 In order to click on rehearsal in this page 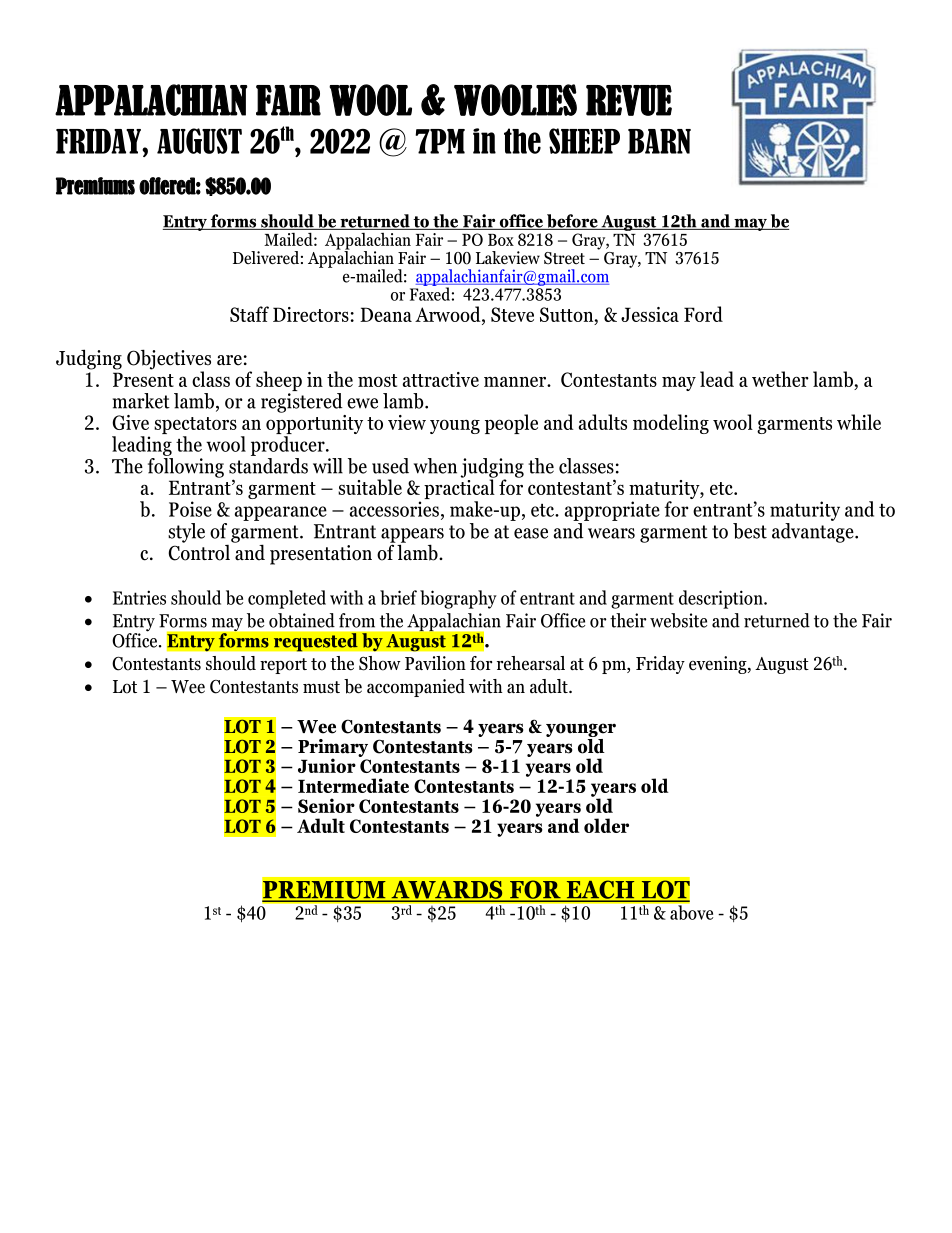, I will do `click(531, 663)`.
